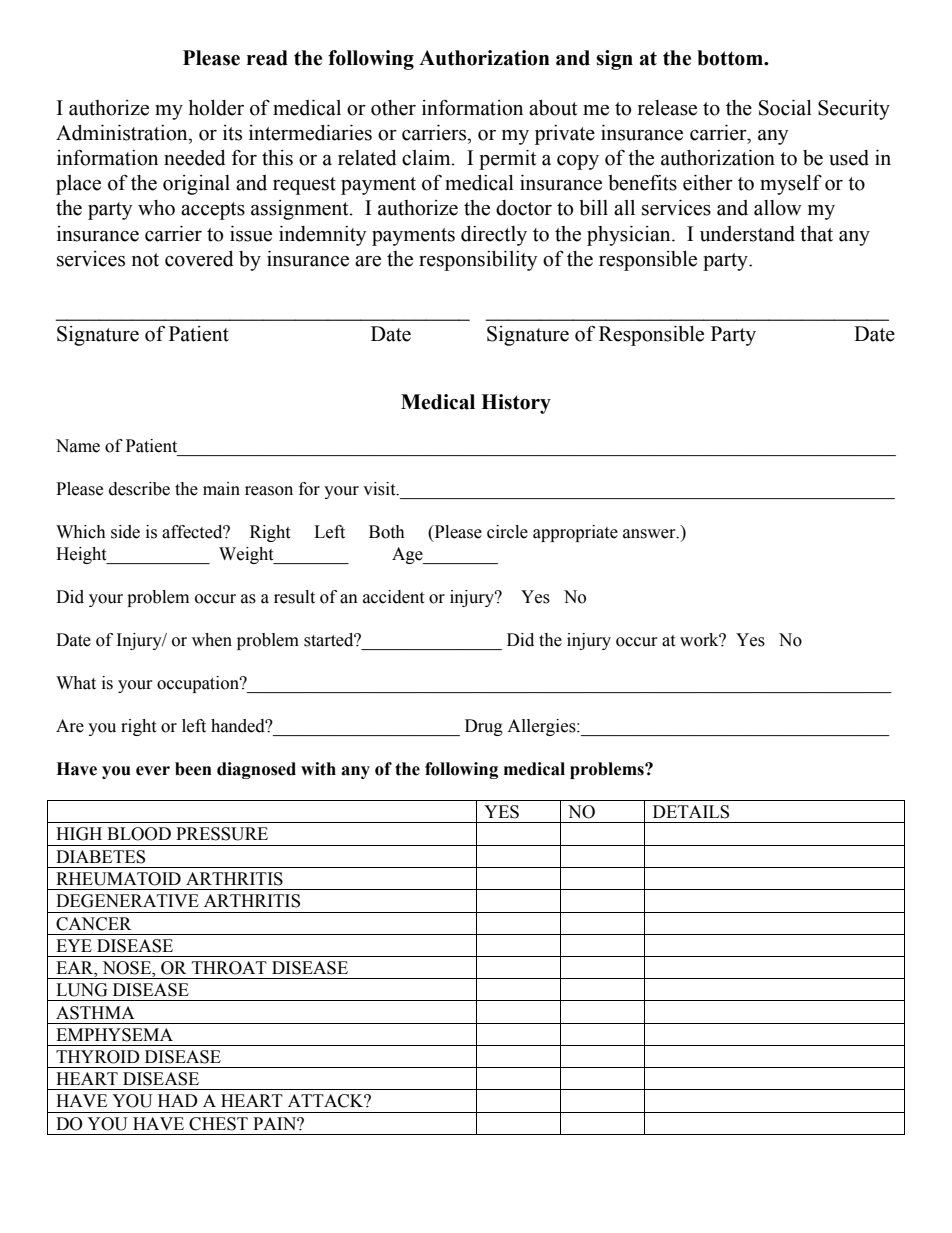  What do you see at coordinates (516, 404) in the screenshot?
I see `History` at bounding box center [516, 404].
